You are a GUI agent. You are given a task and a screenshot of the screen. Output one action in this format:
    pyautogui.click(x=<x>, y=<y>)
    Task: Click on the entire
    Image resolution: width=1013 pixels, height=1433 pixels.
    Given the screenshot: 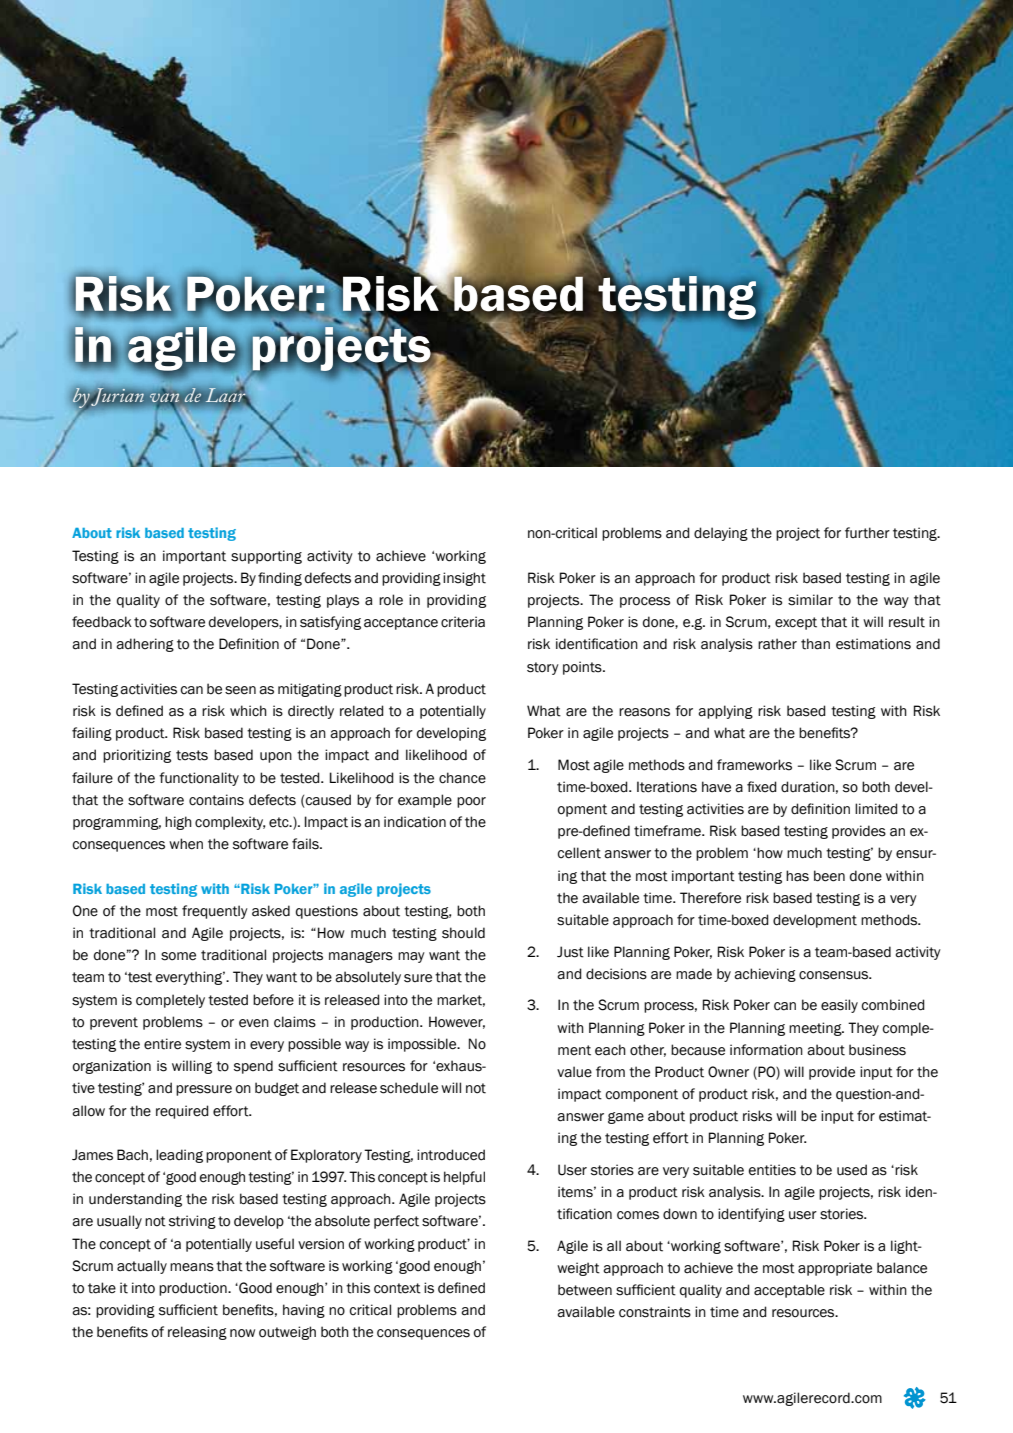 What is the action you would take?
    pyautogui.click(x=162, y=1044)
